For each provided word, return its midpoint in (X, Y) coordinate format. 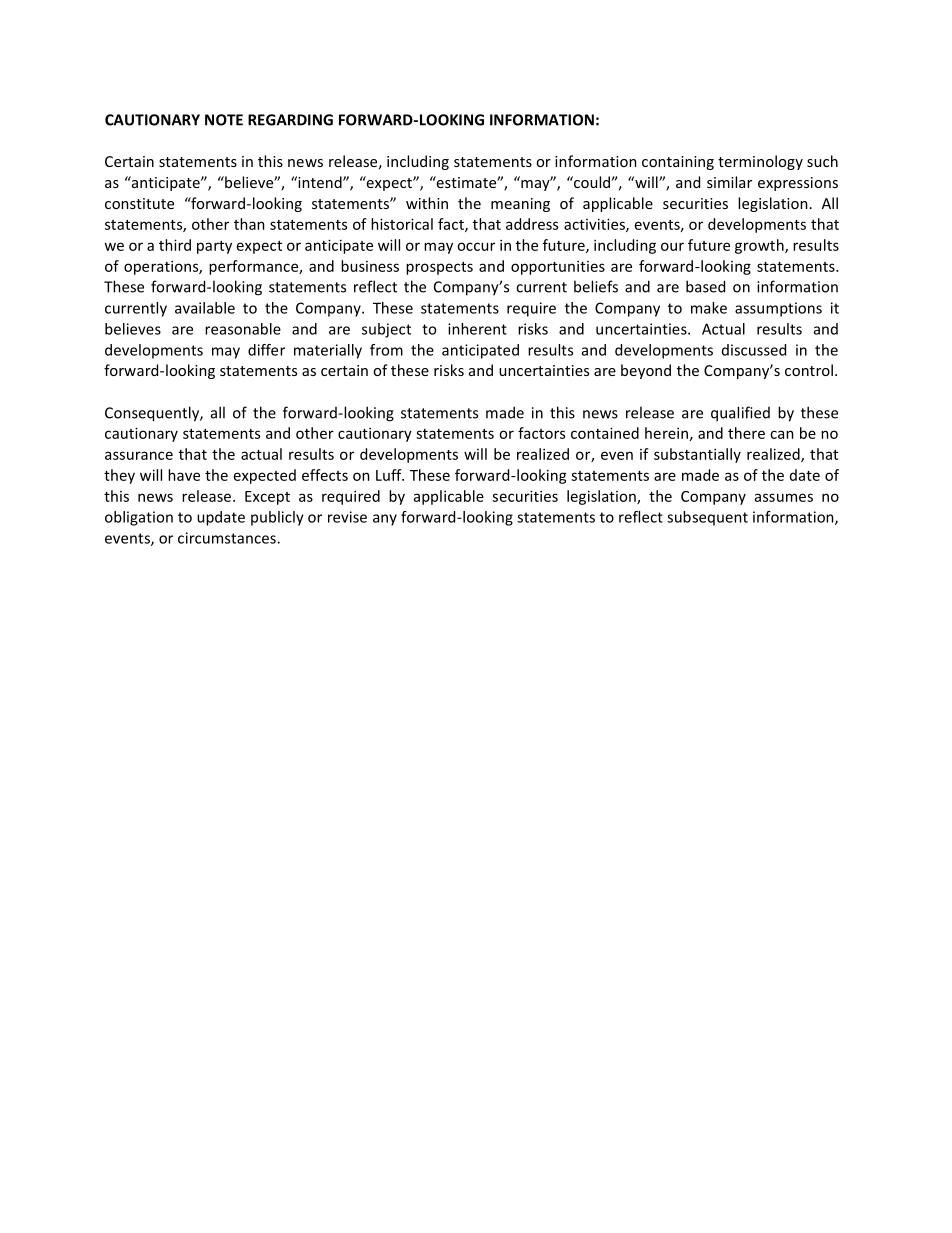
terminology (760, 162)
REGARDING (290, 120)
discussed (754, 350)
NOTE (224, 120)
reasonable (243, 329)
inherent (477, 329)
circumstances (228, 538)
